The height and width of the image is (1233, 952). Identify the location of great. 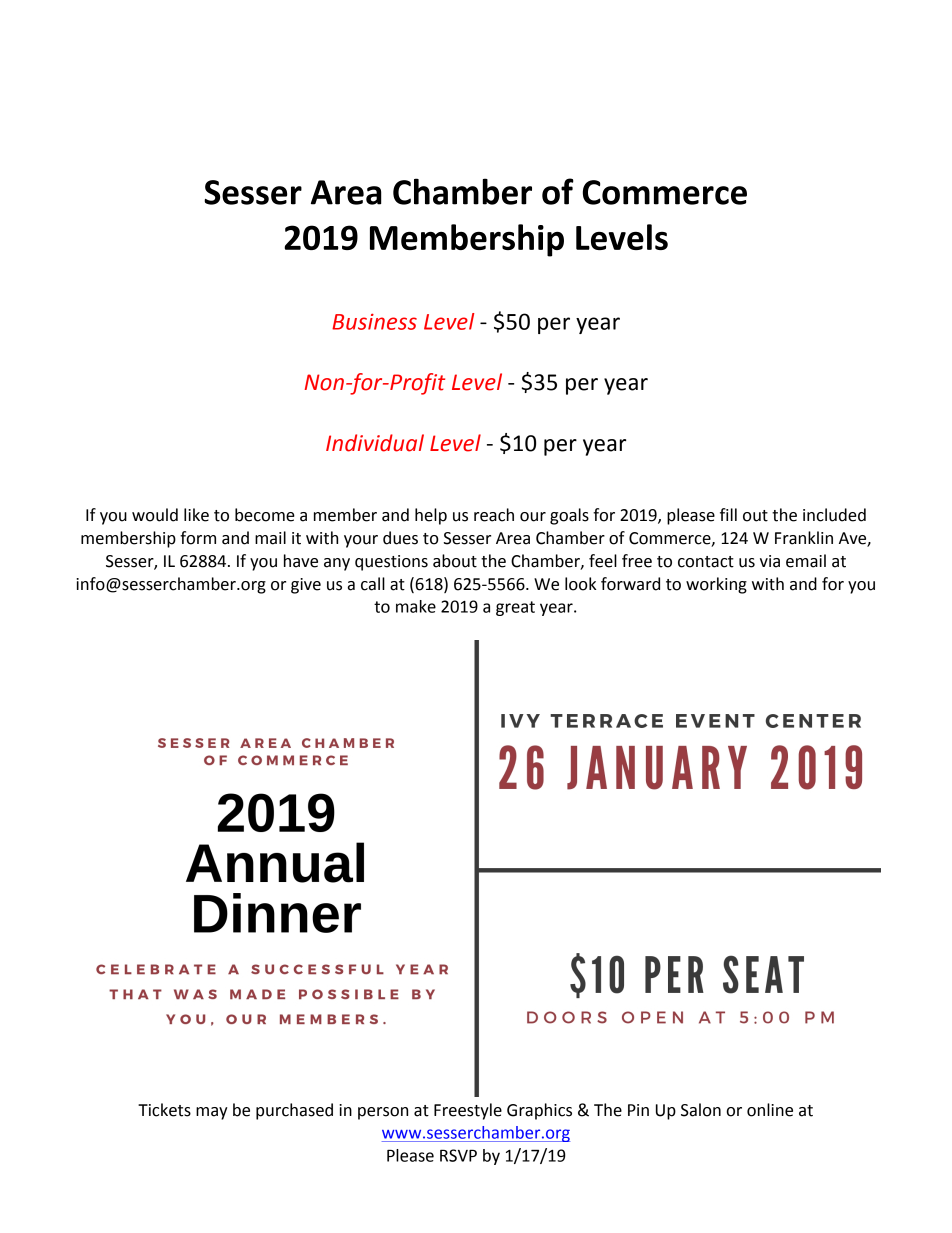
(515, 608).
